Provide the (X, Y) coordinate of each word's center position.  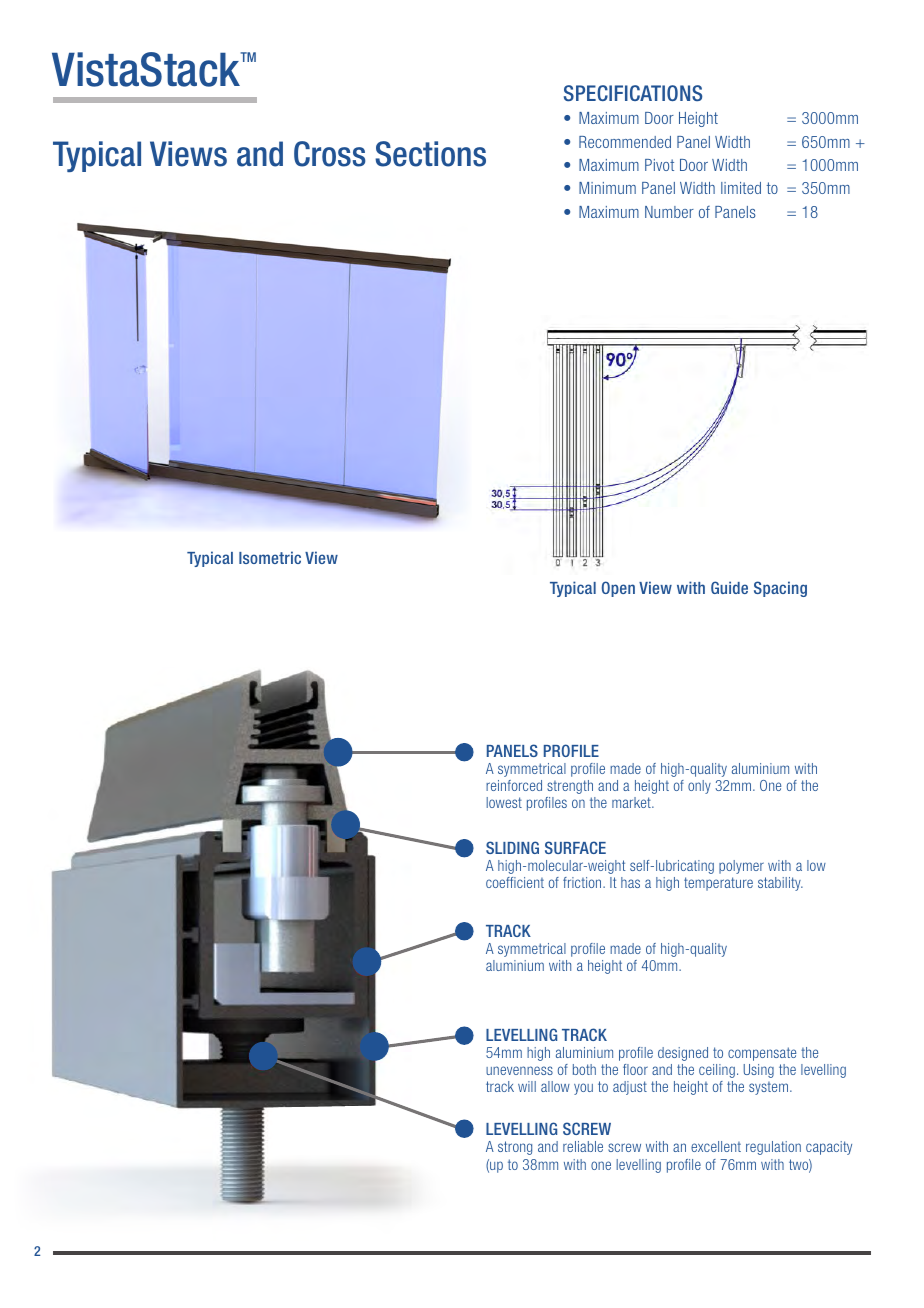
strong (515, 1148)
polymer (741, 867)
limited (741, 188)
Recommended (625, 142)
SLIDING (512, 847)
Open (618, 589)
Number (669, 212)
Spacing (780, 589)
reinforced (514, 785)
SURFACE (575, 847)
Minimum (607, 188)
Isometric (270, 557)
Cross (330, 154)
